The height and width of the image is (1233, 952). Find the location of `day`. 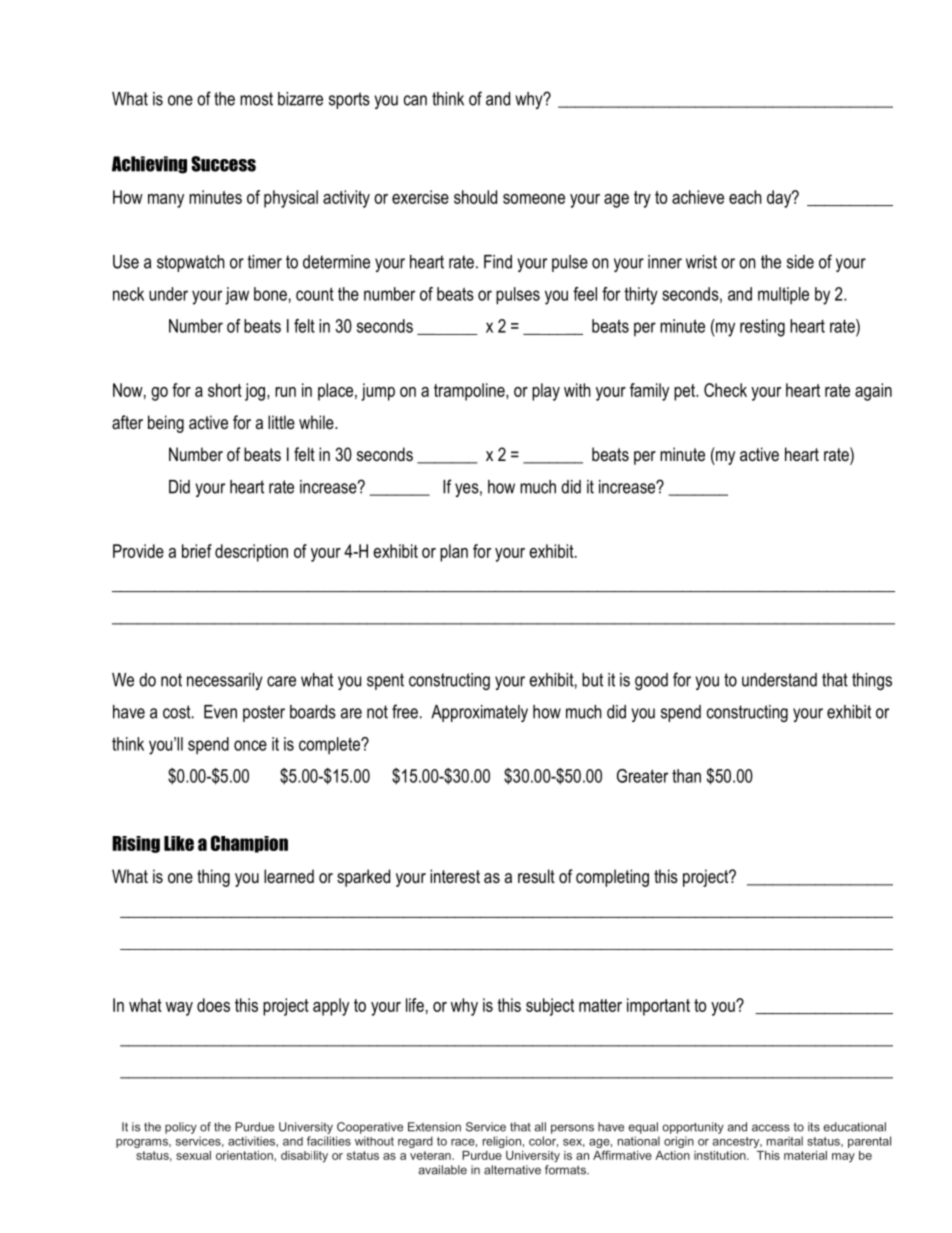

day is located at coordinates (780, 199).
